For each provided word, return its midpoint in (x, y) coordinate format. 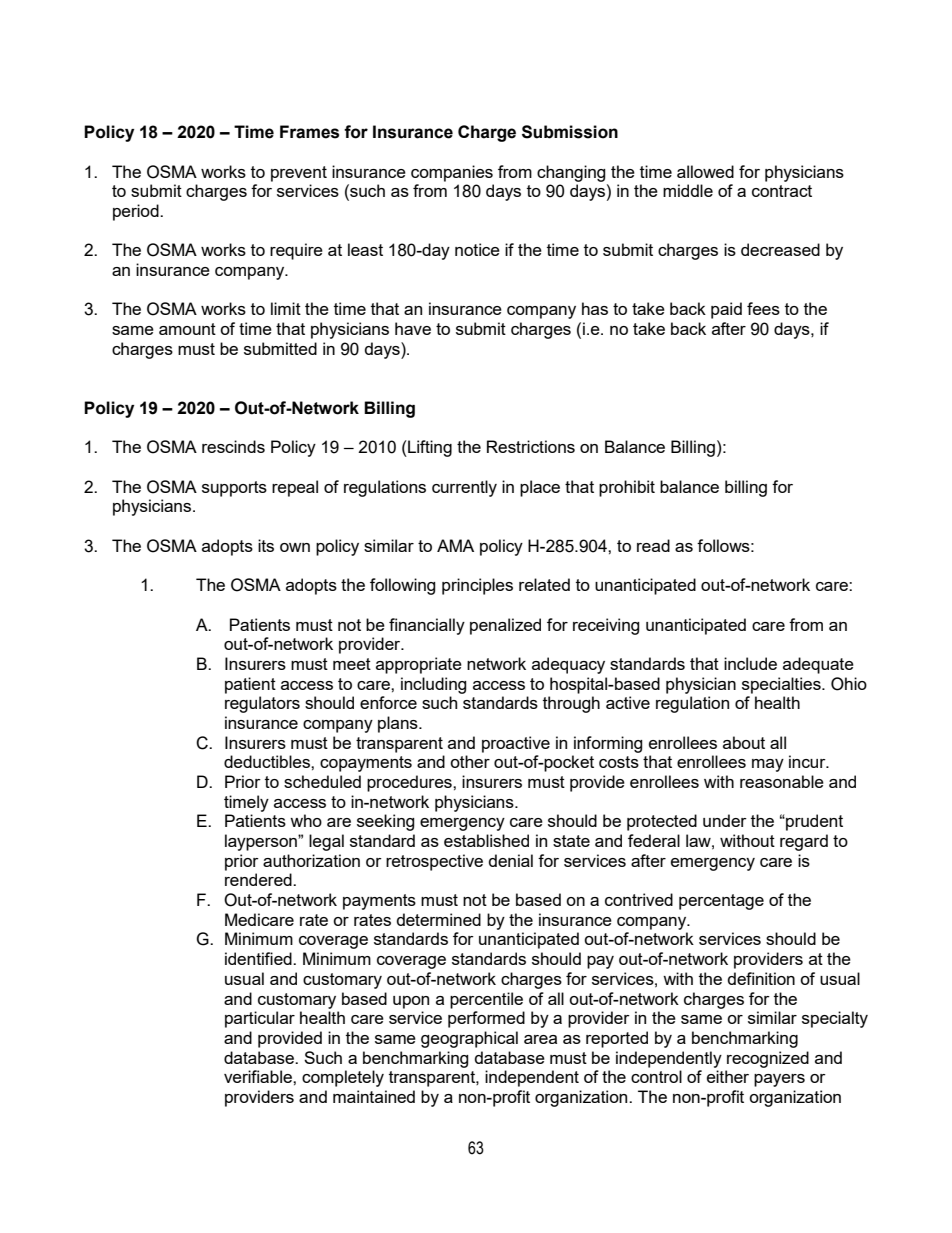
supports (234, 489)
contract (782, 191)
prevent (299, 174)
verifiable (259, 1076)
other (470, 761)
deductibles (268, 761)
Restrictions (531, 446)
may (768, 765)
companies (452, 173)
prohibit (627, 488)
